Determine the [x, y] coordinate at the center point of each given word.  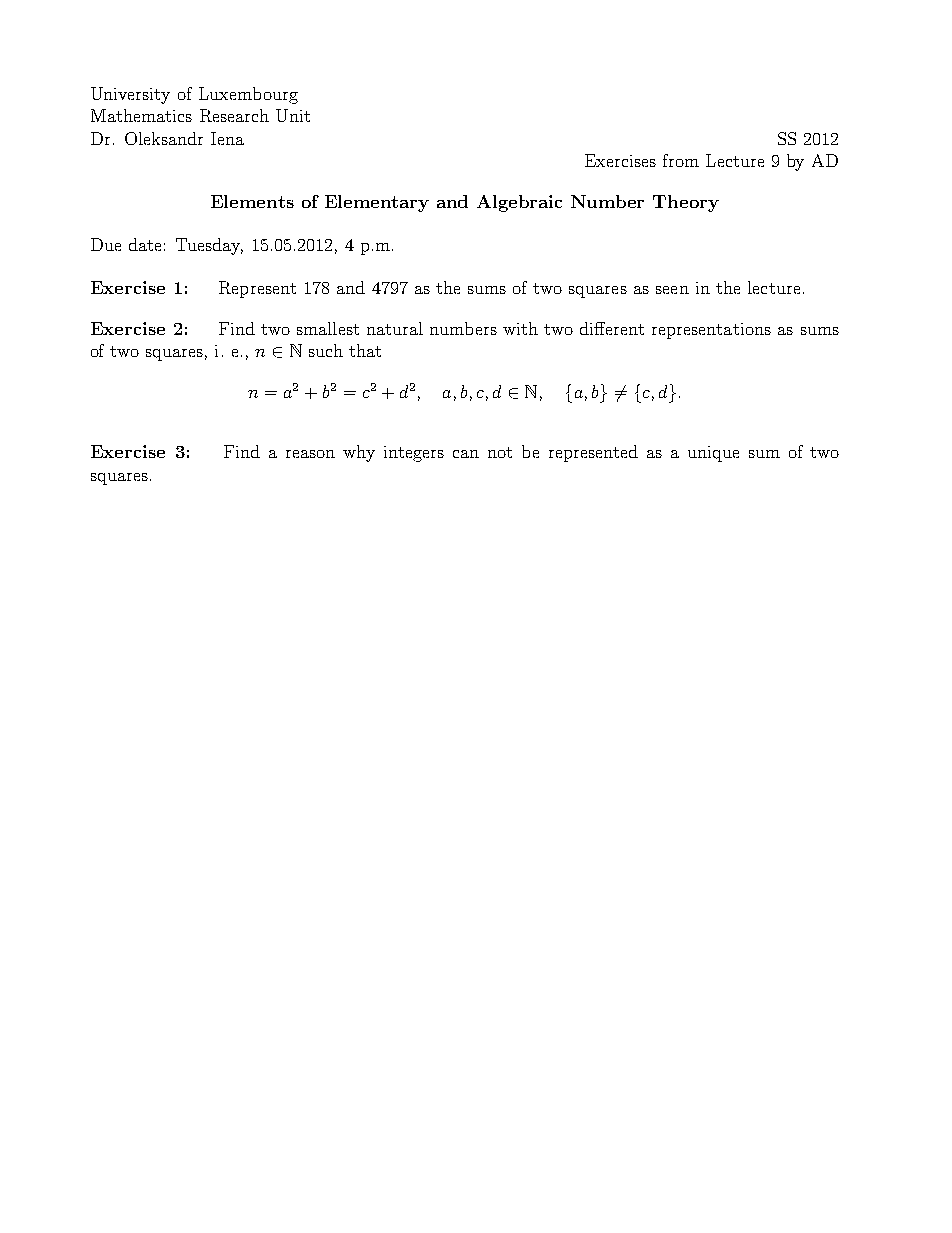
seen [672, 290]
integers [414, 454]
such [326, 350]
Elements [252, 201]
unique [713, 454]
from [681, 160]
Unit [293, 115]
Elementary [377, 203]
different [612, 328]
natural [395, 328]
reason [310, 454]
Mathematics [141, 115]
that [365, 350]
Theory [686, 203]
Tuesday [209, 246]
